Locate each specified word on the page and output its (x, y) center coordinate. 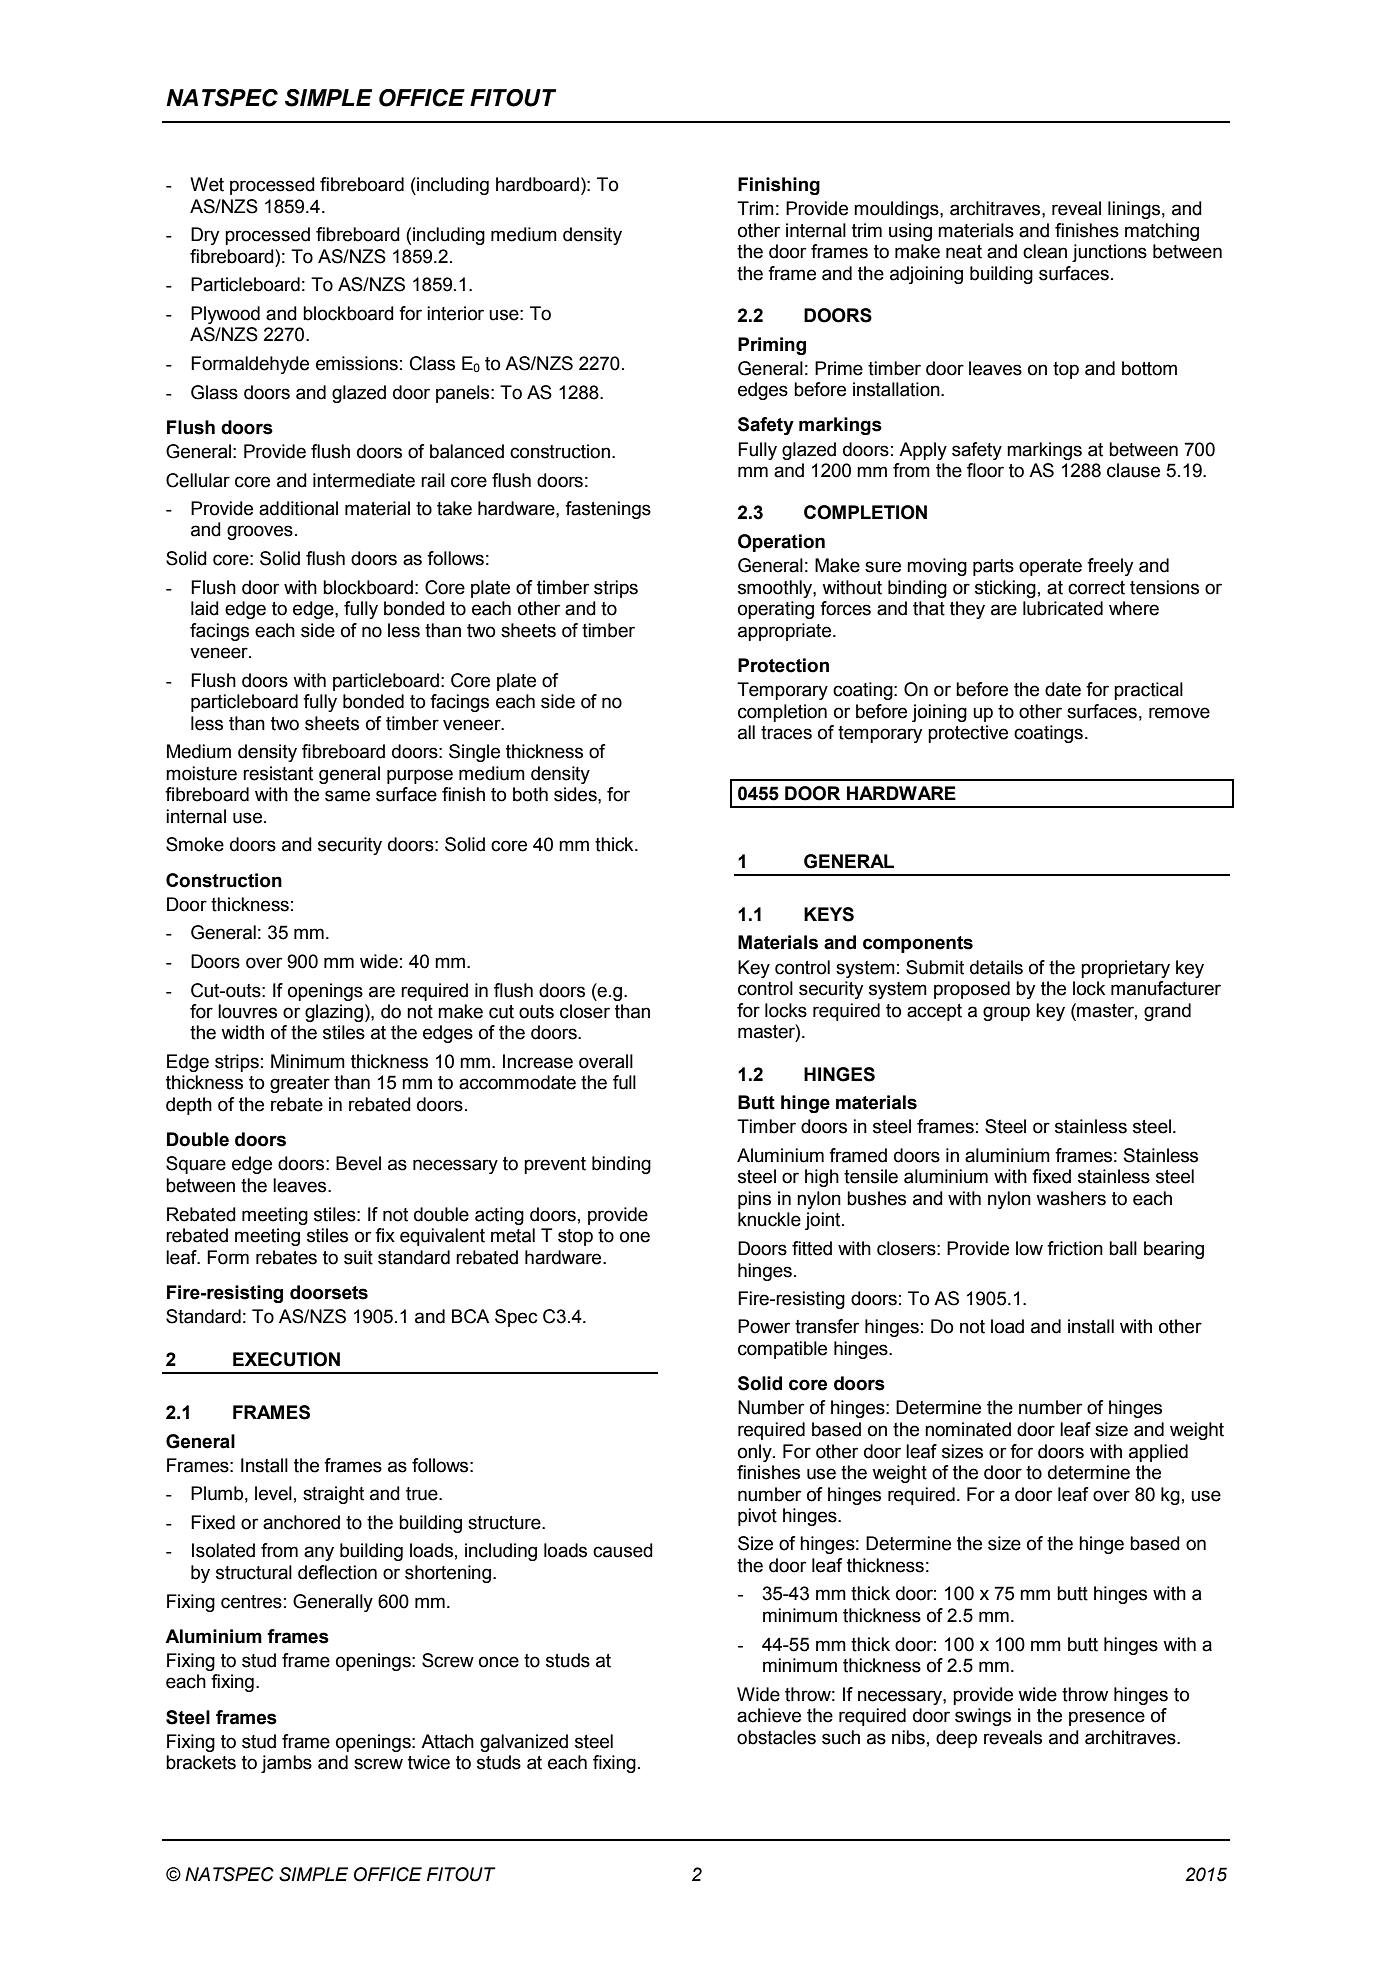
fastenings (608, 510)
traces (786, 733)
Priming (772, 346)
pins (754, 1200)
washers (1071, 1198)
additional (298, 508)
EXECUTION (286, 1359)
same (347, 796)
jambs (286, 1764)
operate (1050, 567)
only (756, 1453)
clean (1045, 251)
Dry (205, 236)
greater (300, 1084)
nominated (968, 1429)
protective (968, 734)
